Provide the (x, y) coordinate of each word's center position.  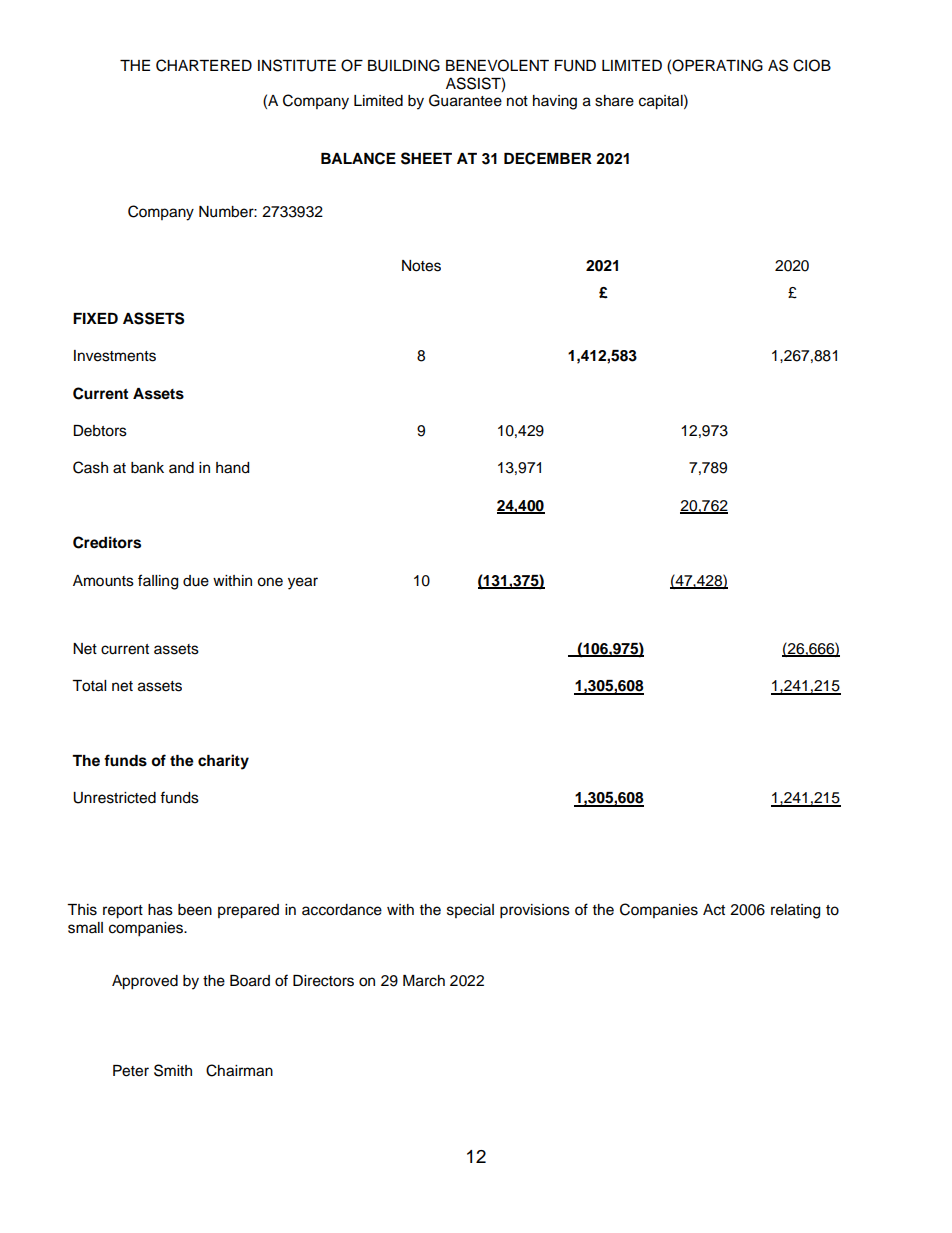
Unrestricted (114, 798)
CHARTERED (204, 65)
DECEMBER (548, 158)
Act (714, 910)
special (470, 911)
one (270, 582)
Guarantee (465, 100)
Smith (173, 1070)
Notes (421, 266)
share (614, 101)
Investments (115, 356)
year (303, 583)
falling (158, 582)
